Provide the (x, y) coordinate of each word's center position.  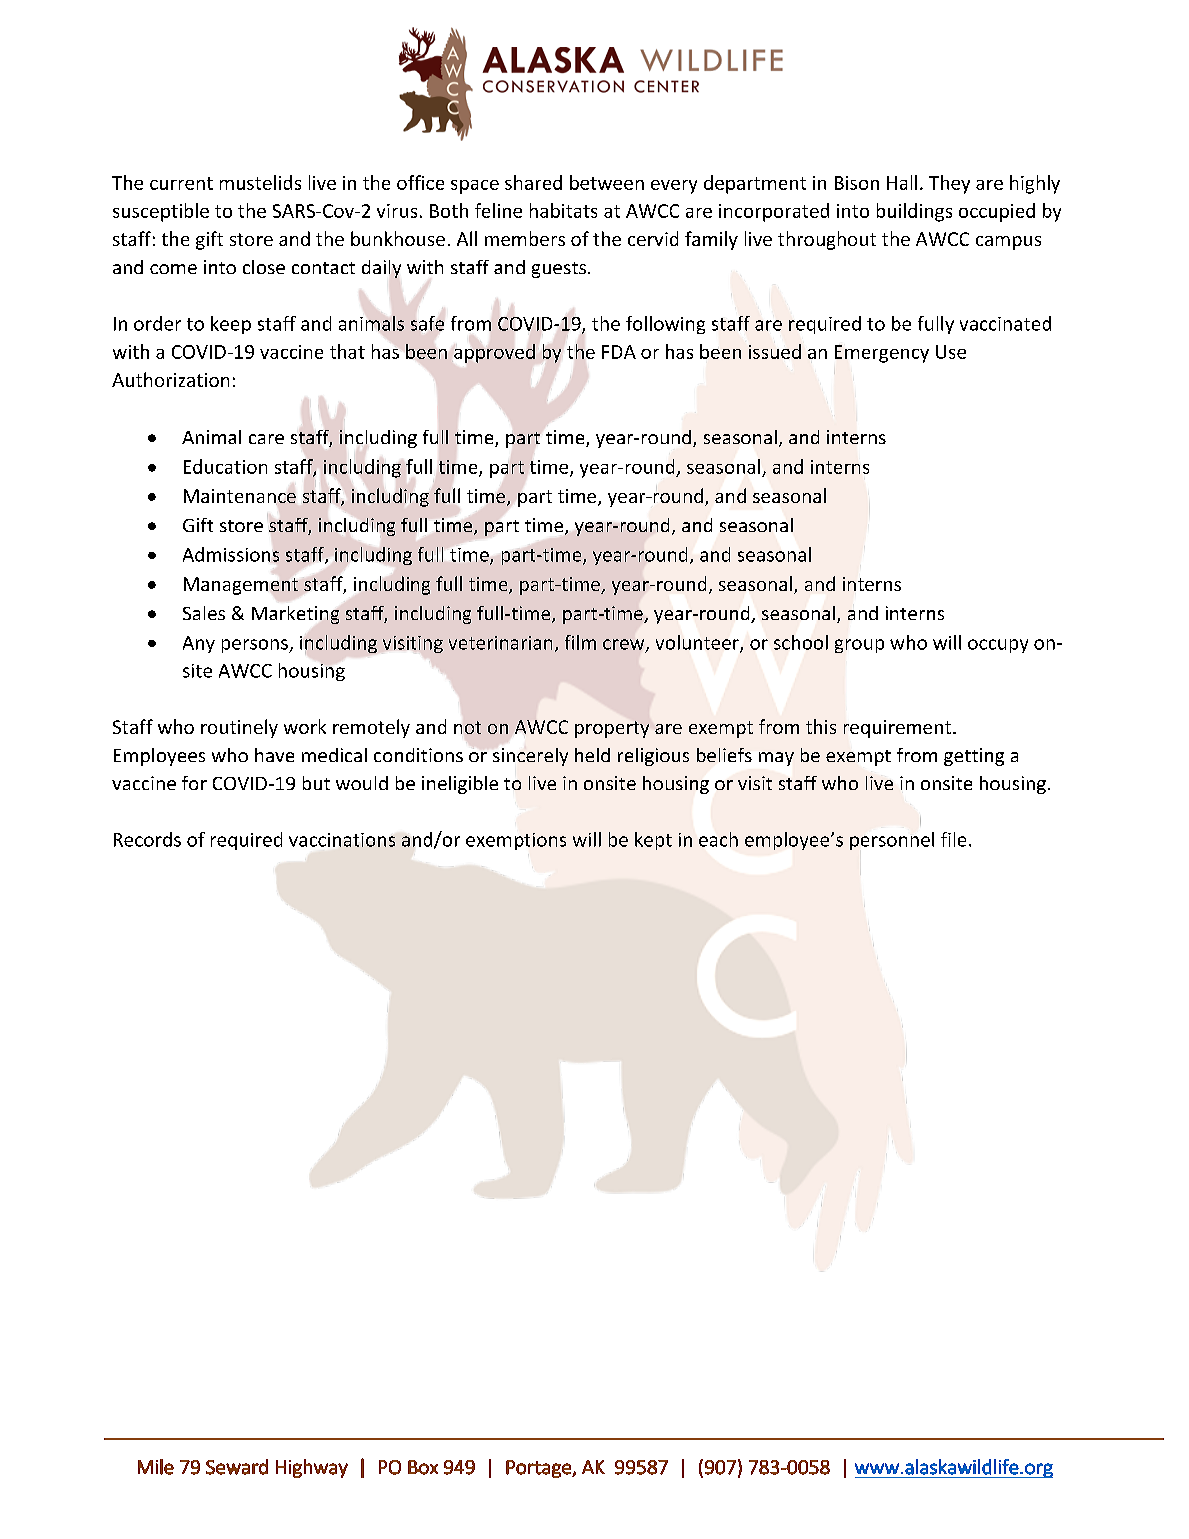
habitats (563, 210)
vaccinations (342, 840)
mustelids (260, 182)
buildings (914, 212)
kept (653, 841)
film (580, 642)
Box (423, 1467)
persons (256, 646)
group (859, 646)
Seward (237, 1467)
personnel (892, 841)
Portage (539, 1469)
